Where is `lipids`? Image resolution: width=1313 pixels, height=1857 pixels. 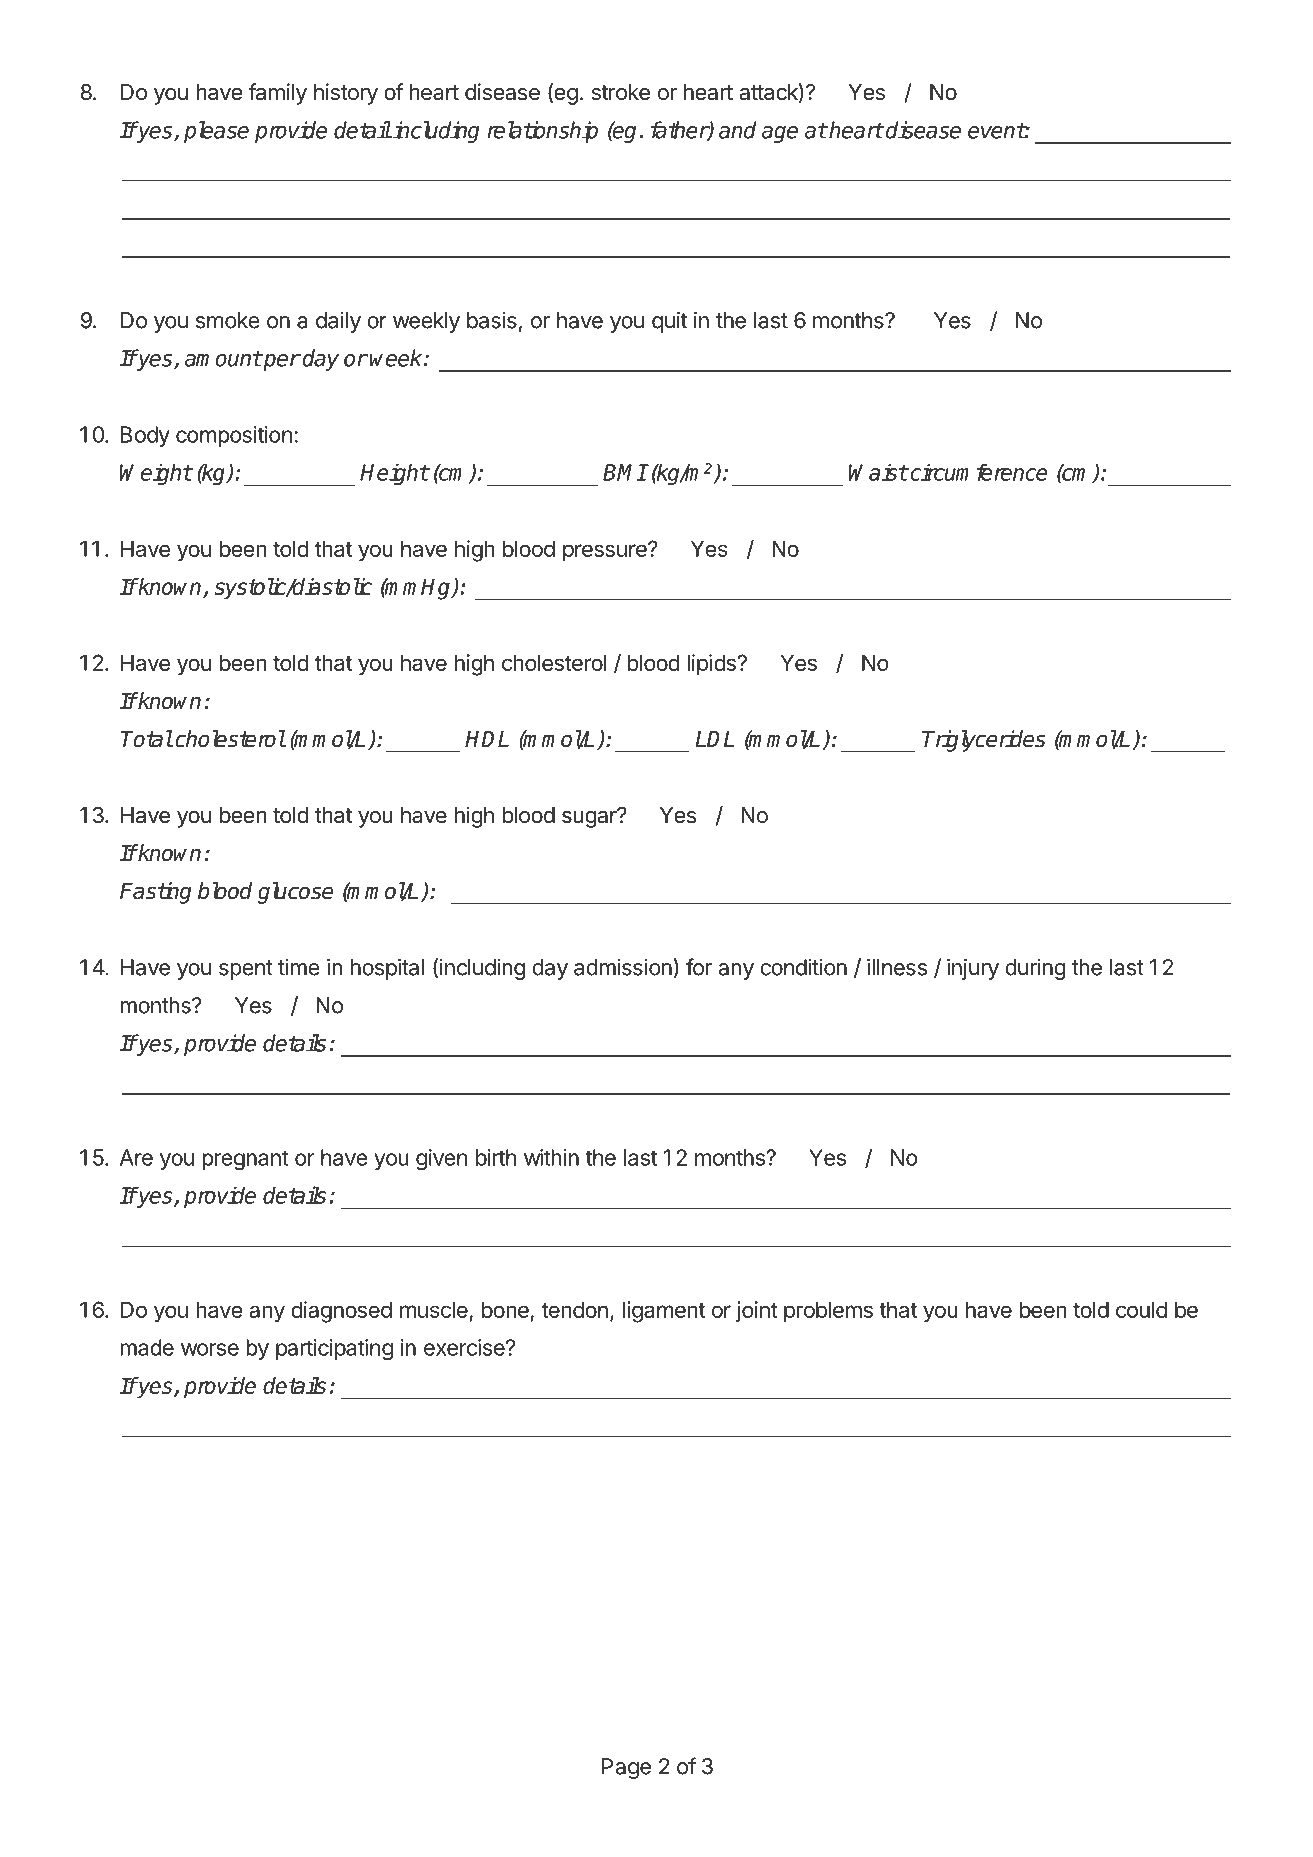
lipids is located at coordinates (712, 665).
